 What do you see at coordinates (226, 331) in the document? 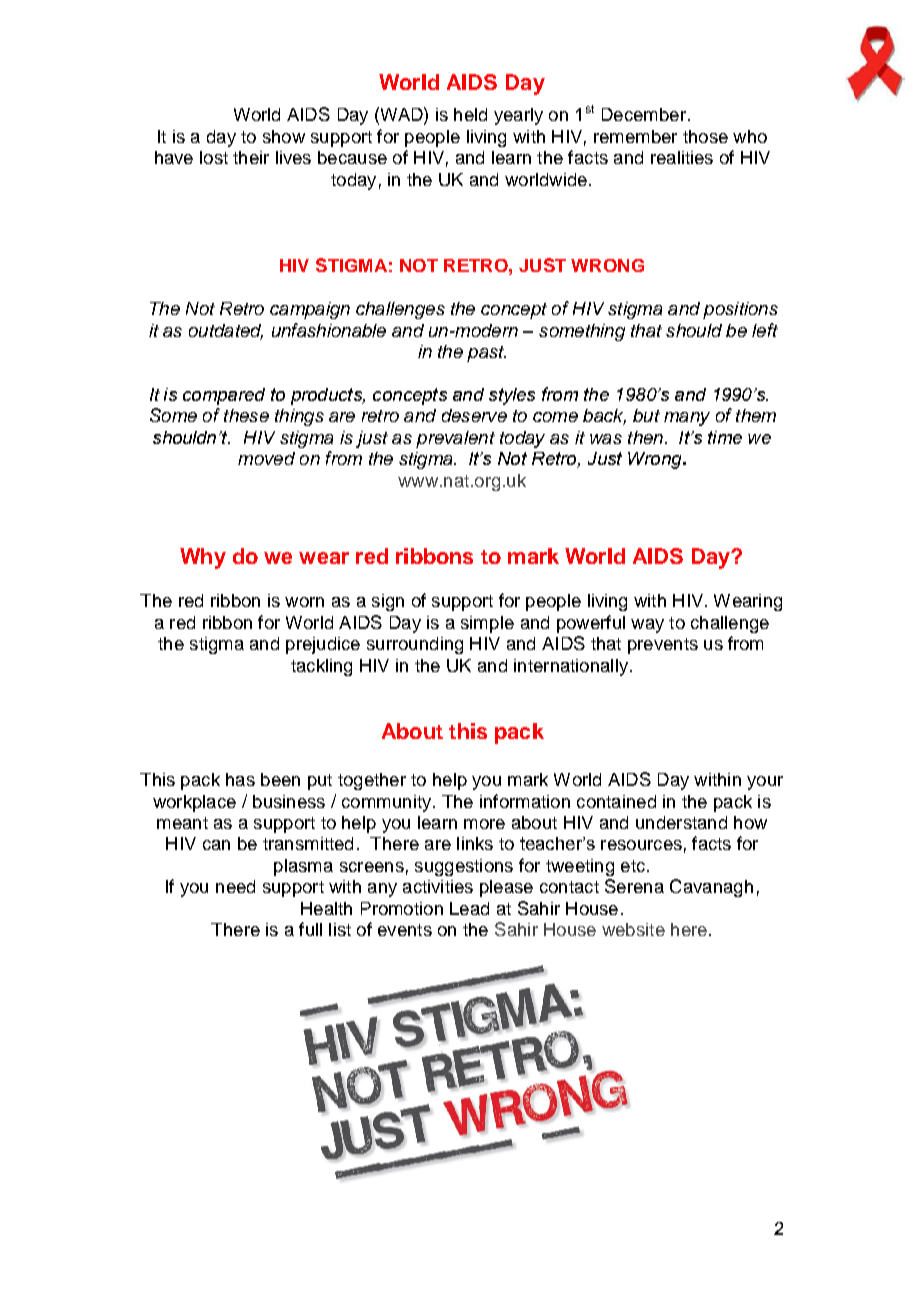
I see `outdated` at bounding box center [226, 331].
